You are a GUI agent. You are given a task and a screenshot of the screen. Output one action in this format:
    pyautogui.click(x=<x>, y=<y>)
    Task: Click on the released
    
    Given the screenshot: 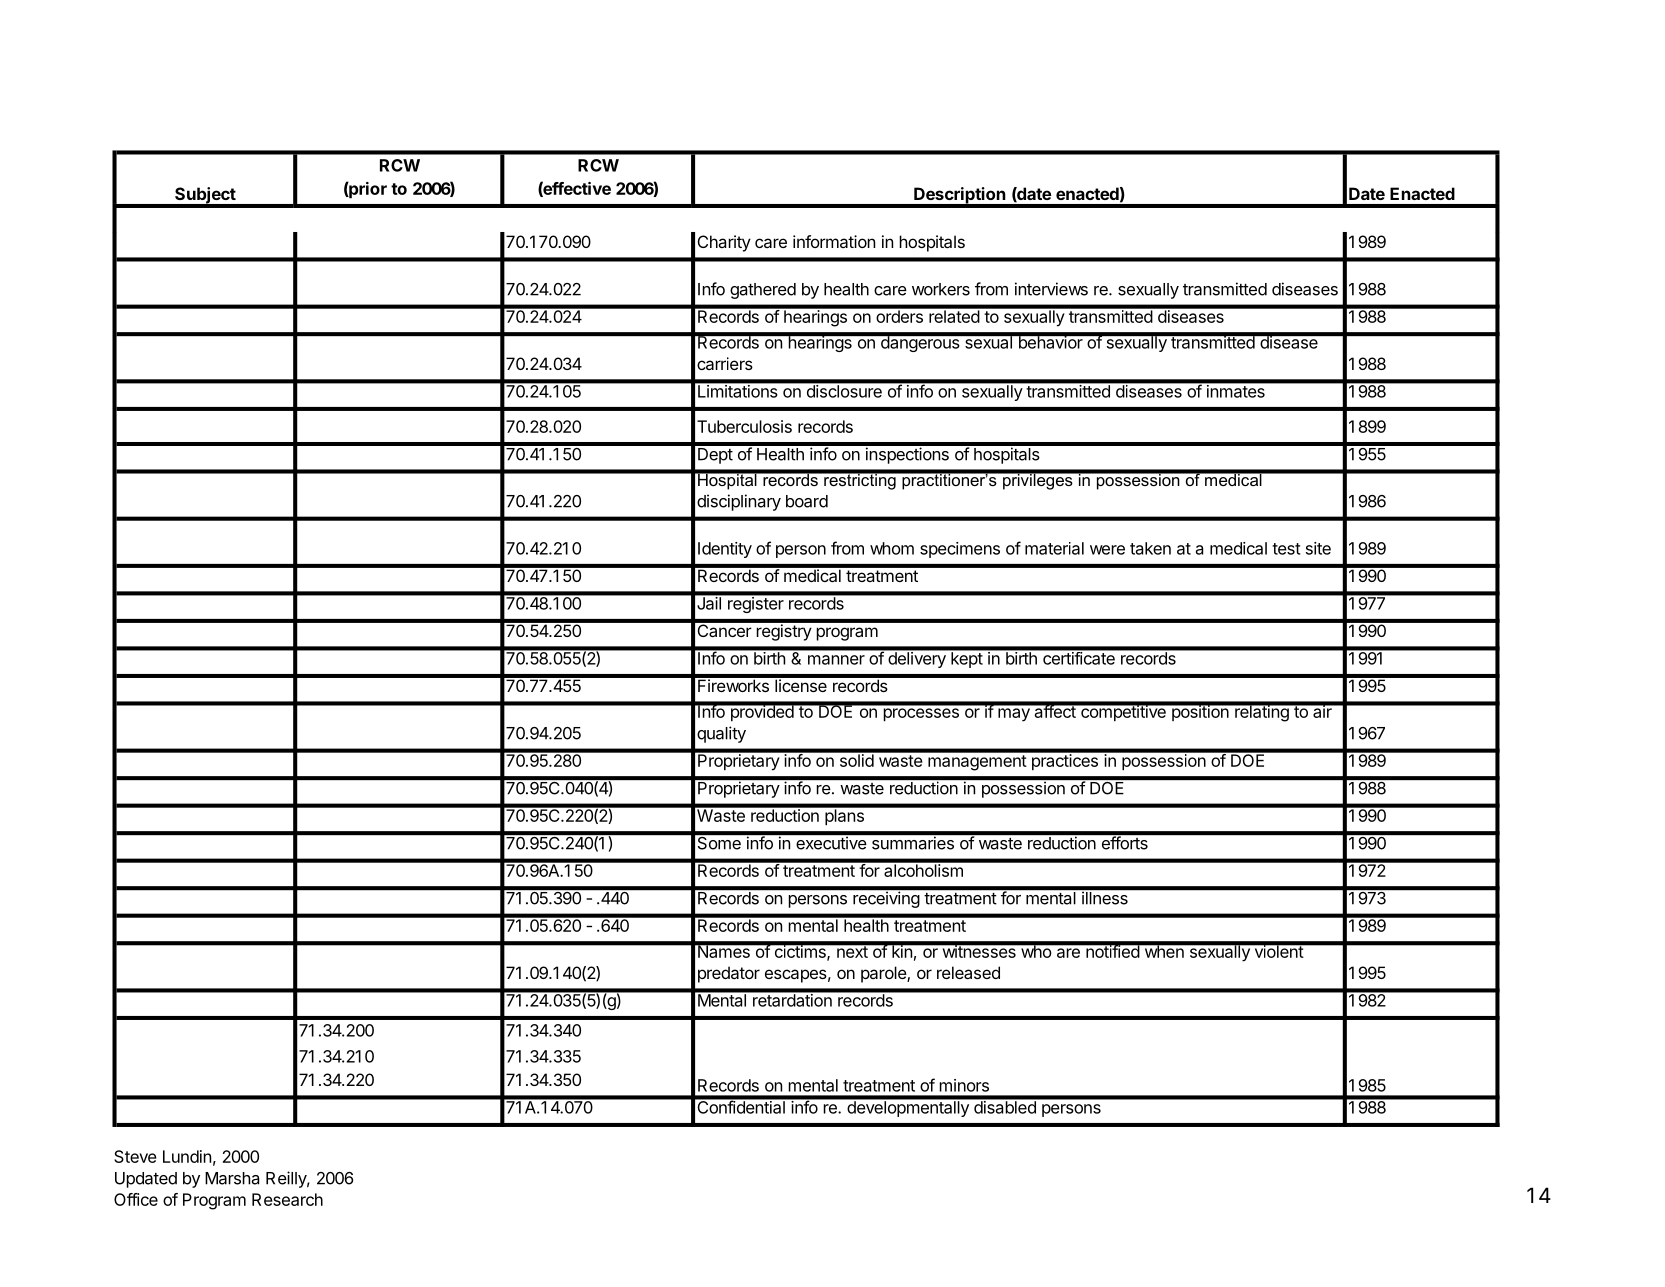 What is the action you would take?
    pyautogui.click(x=968, y=972)
